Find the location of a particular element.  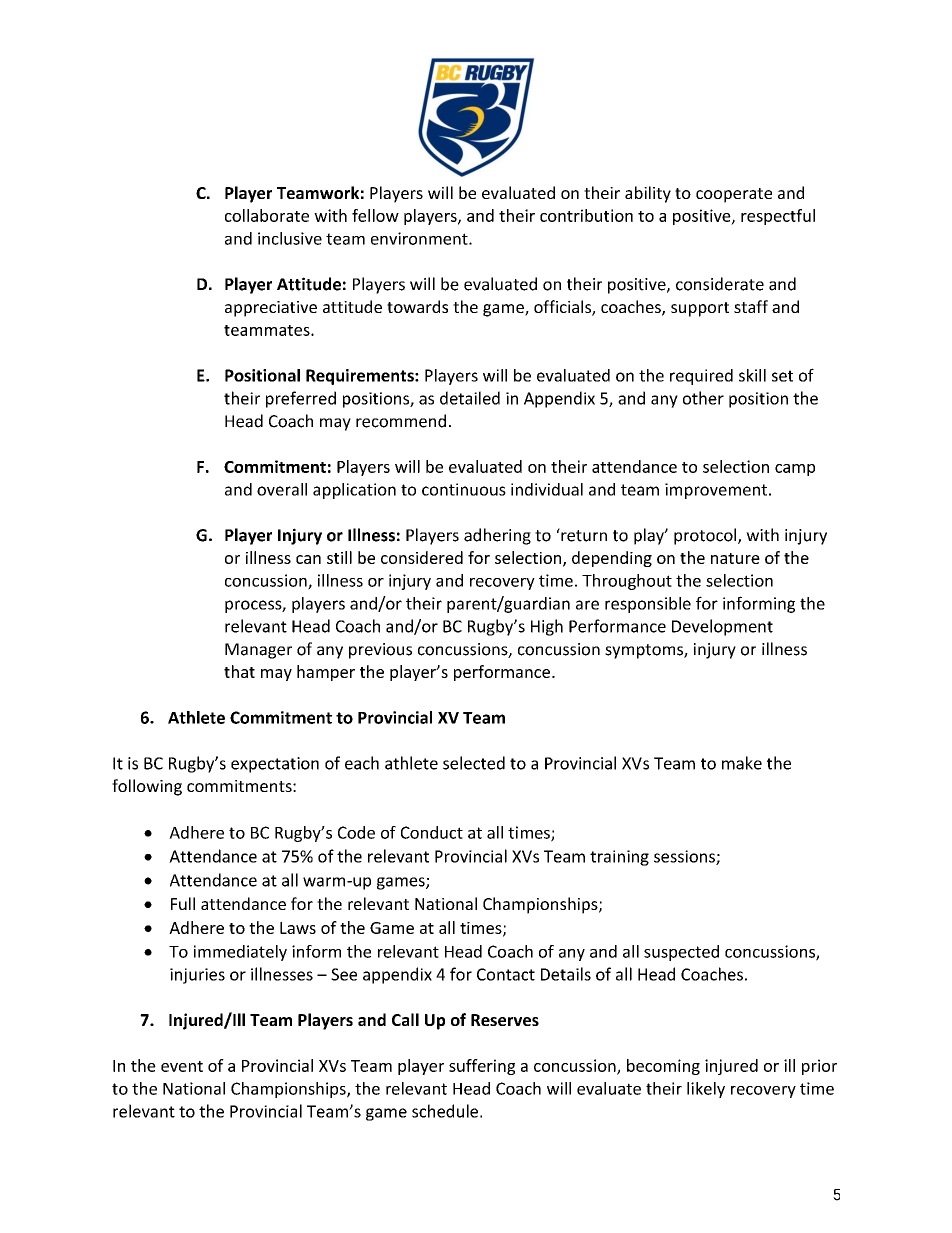

improvement is located at coordinates (716, 491).
